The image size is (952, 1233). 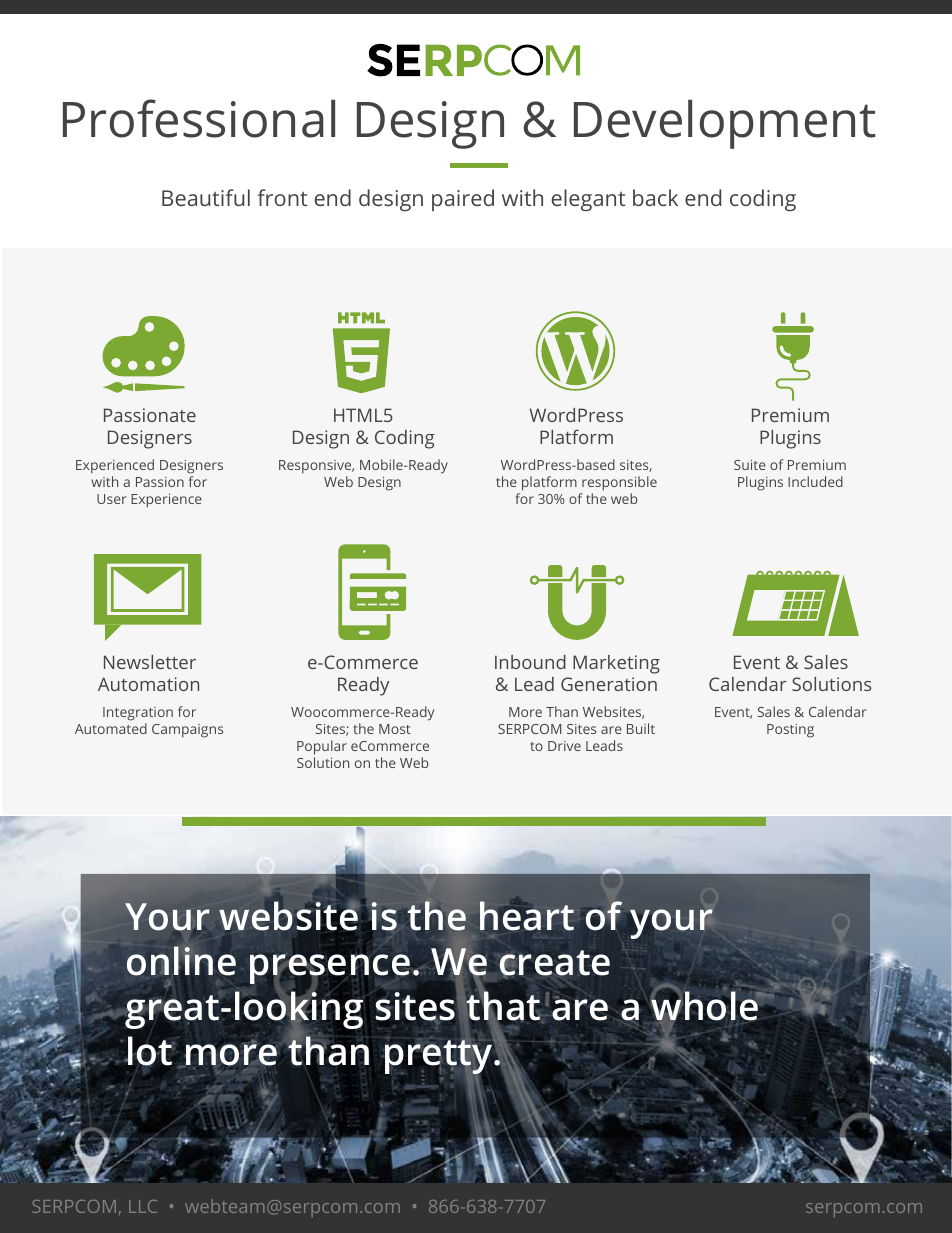 What do you see at coordinates (790, 731) in the document?
I see `Posting` at bounding box center [790, 731].
